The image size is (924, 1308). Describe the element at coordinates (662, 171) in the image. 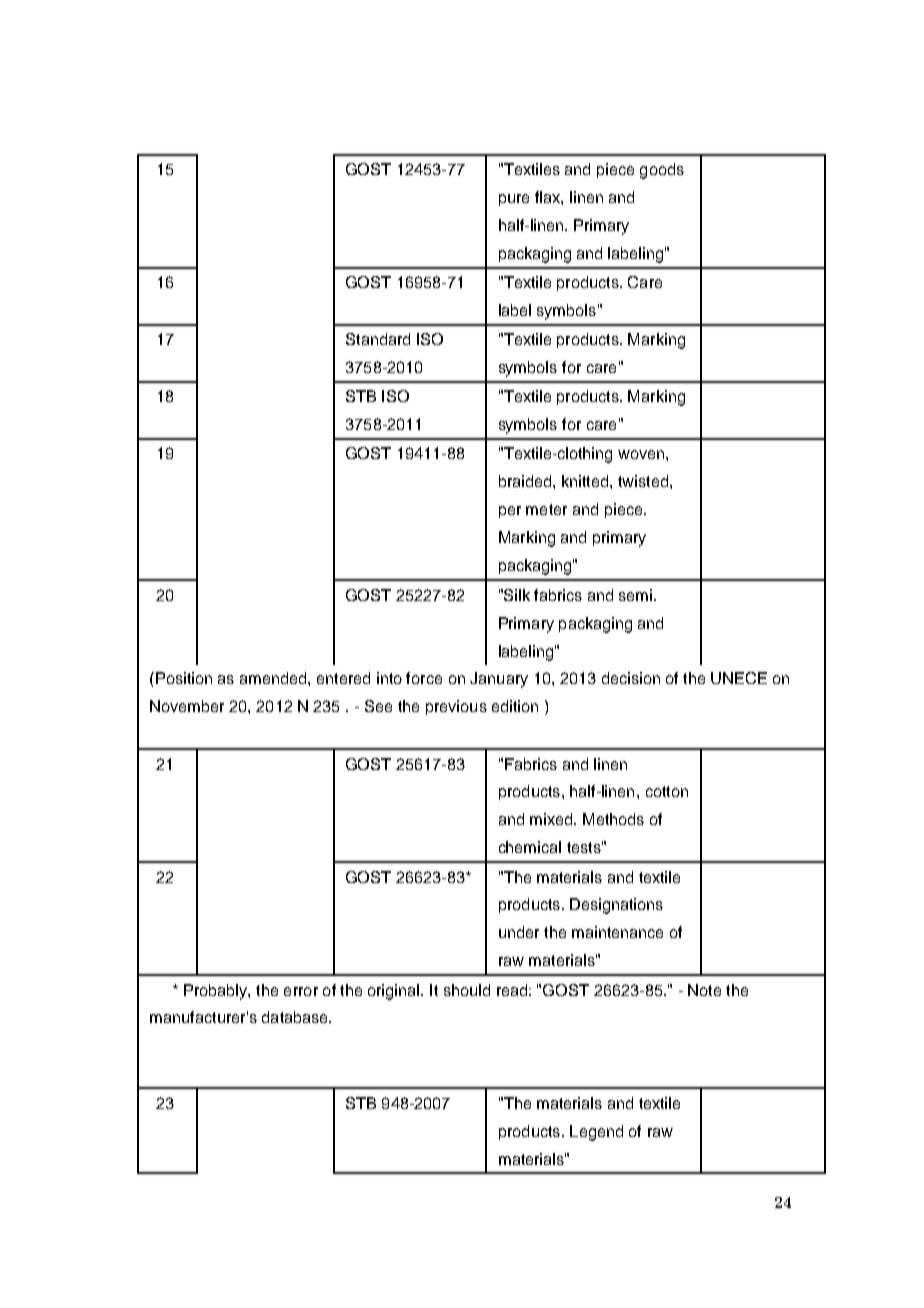

I see `goods` at that location.
